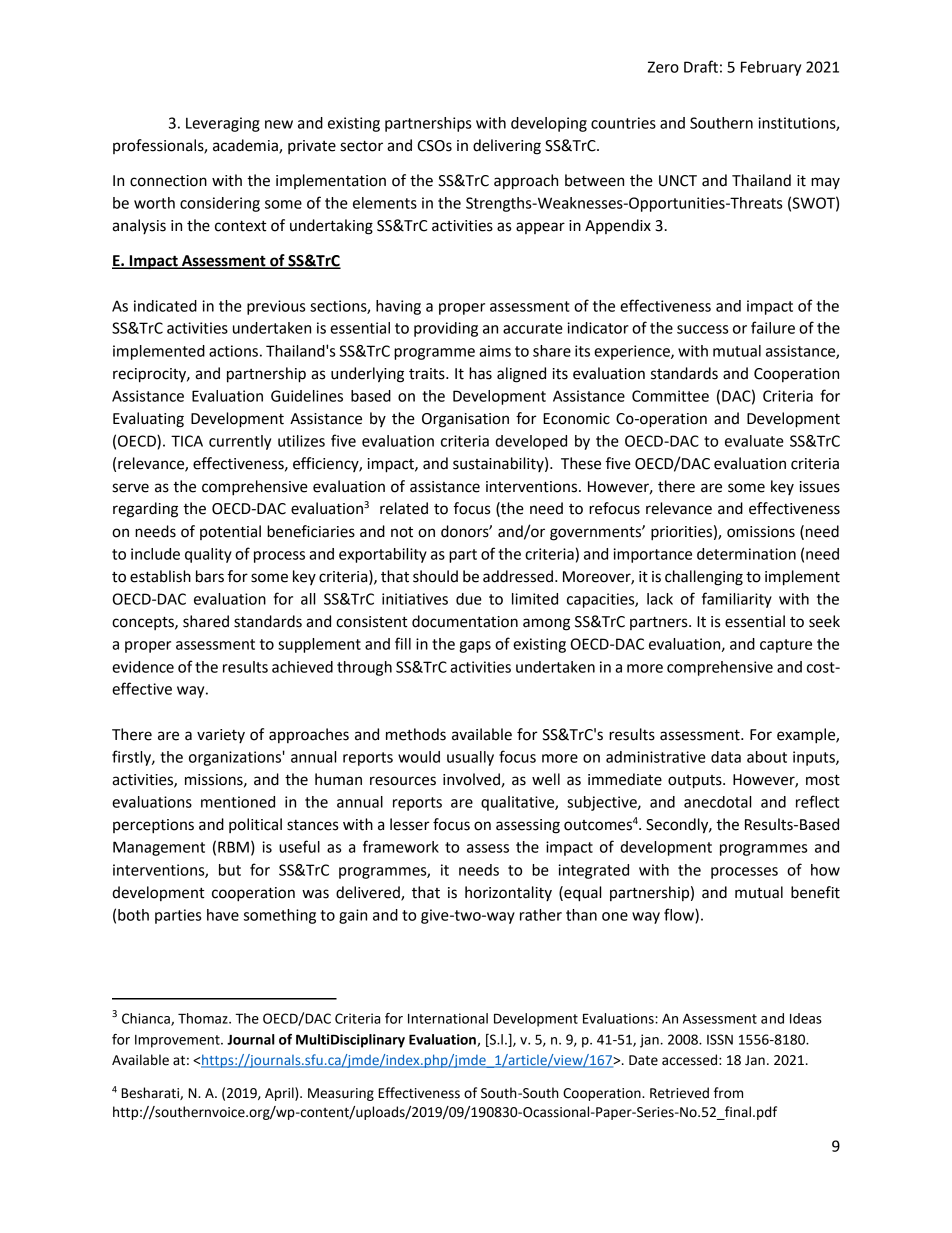 Image resolution: width=952 pixels, height=1233 pixels. Describe the element at coordinates (223, 124) in the document. I see `Leveraging` at that location.
